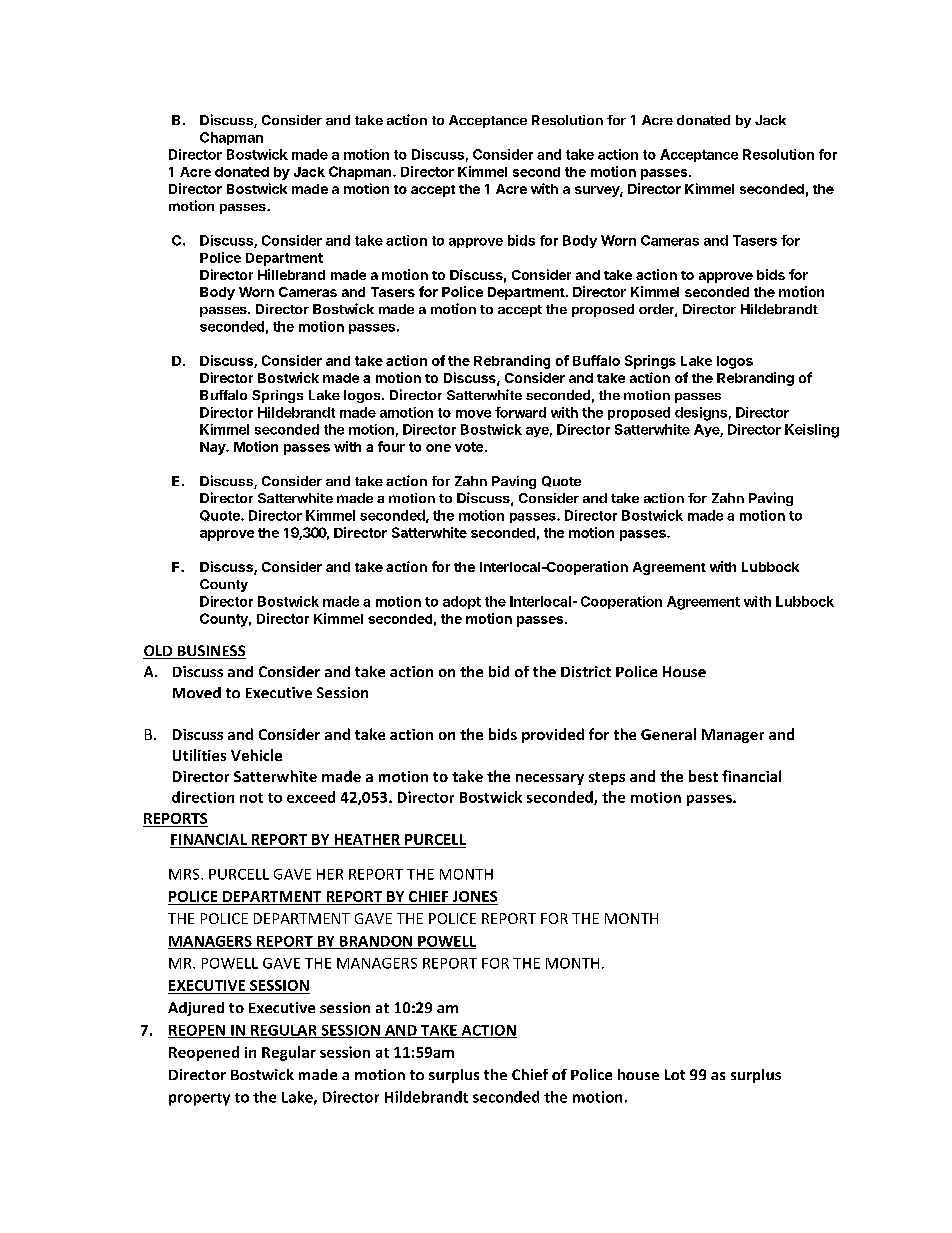 Image resolution: width=952 pixels, height=1233 pixels. I want to click on adopt, so click(462, 602).
